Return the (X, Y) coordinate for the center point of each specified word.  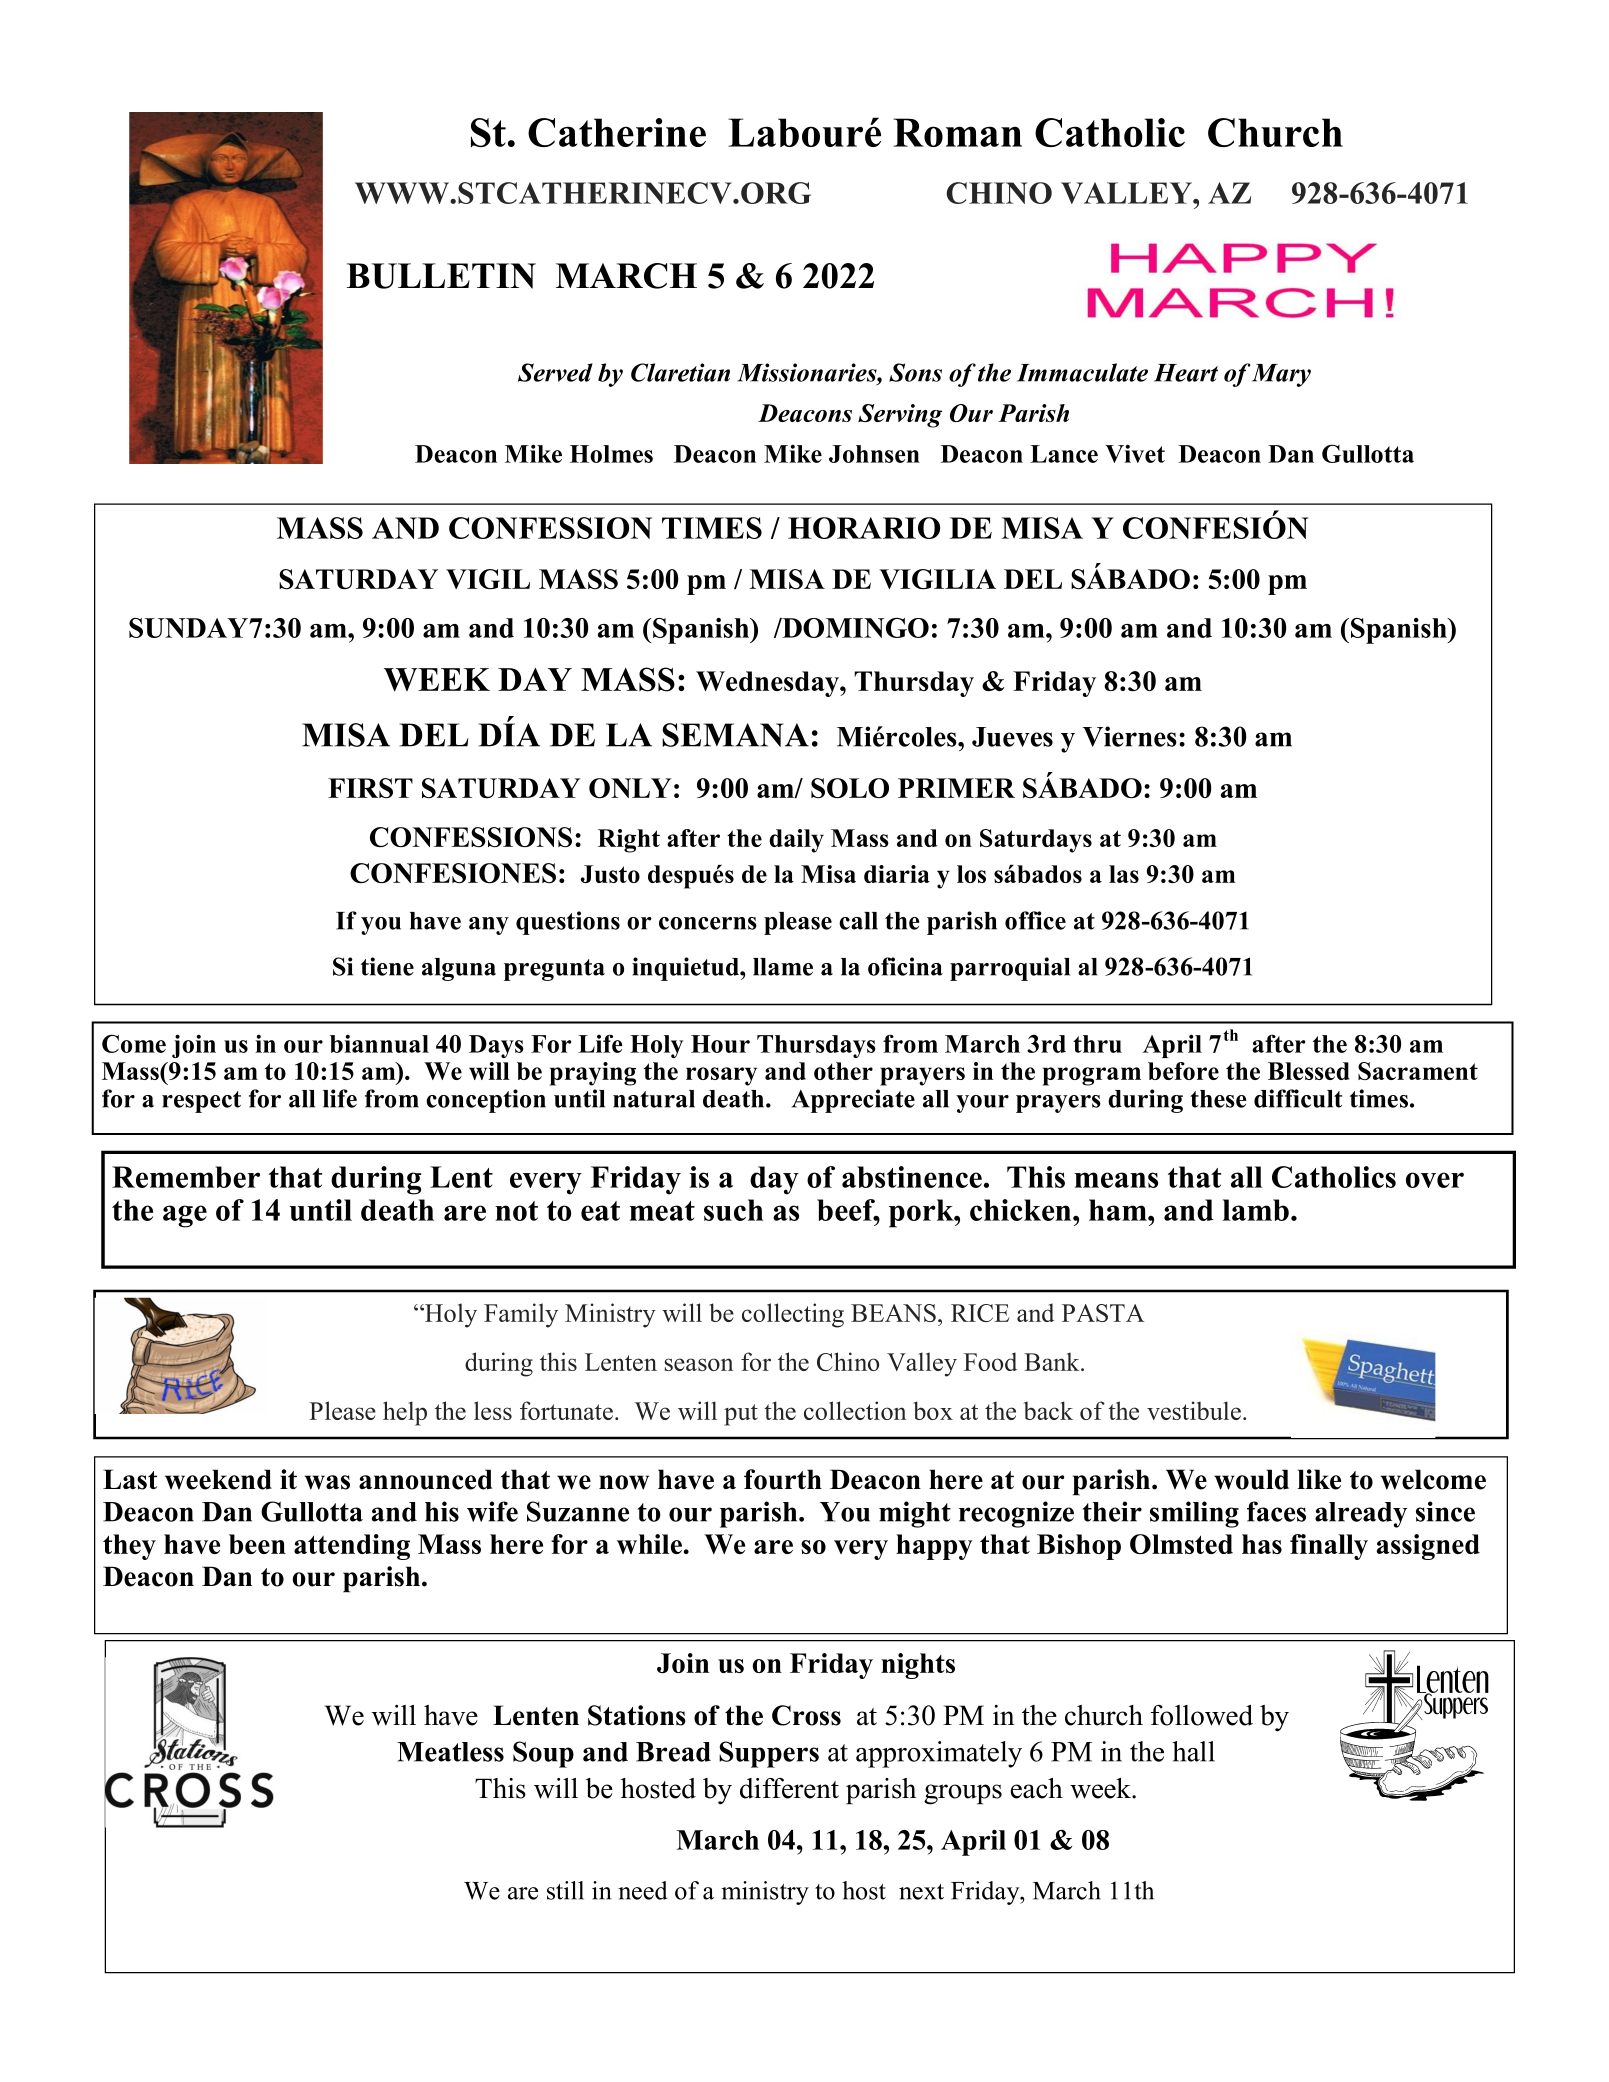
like (1319, 1479)
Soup (543, 1754)
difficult (1298, 1098)
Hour (720, 1044)
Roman (957, 132)
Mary (1281, 375)
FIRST (370, 788)
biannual (379, 1043)
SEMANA (735, 735)
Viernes (1130, 736)
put (741, 1415)
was (327, 1482)
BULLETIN (441, 276)
